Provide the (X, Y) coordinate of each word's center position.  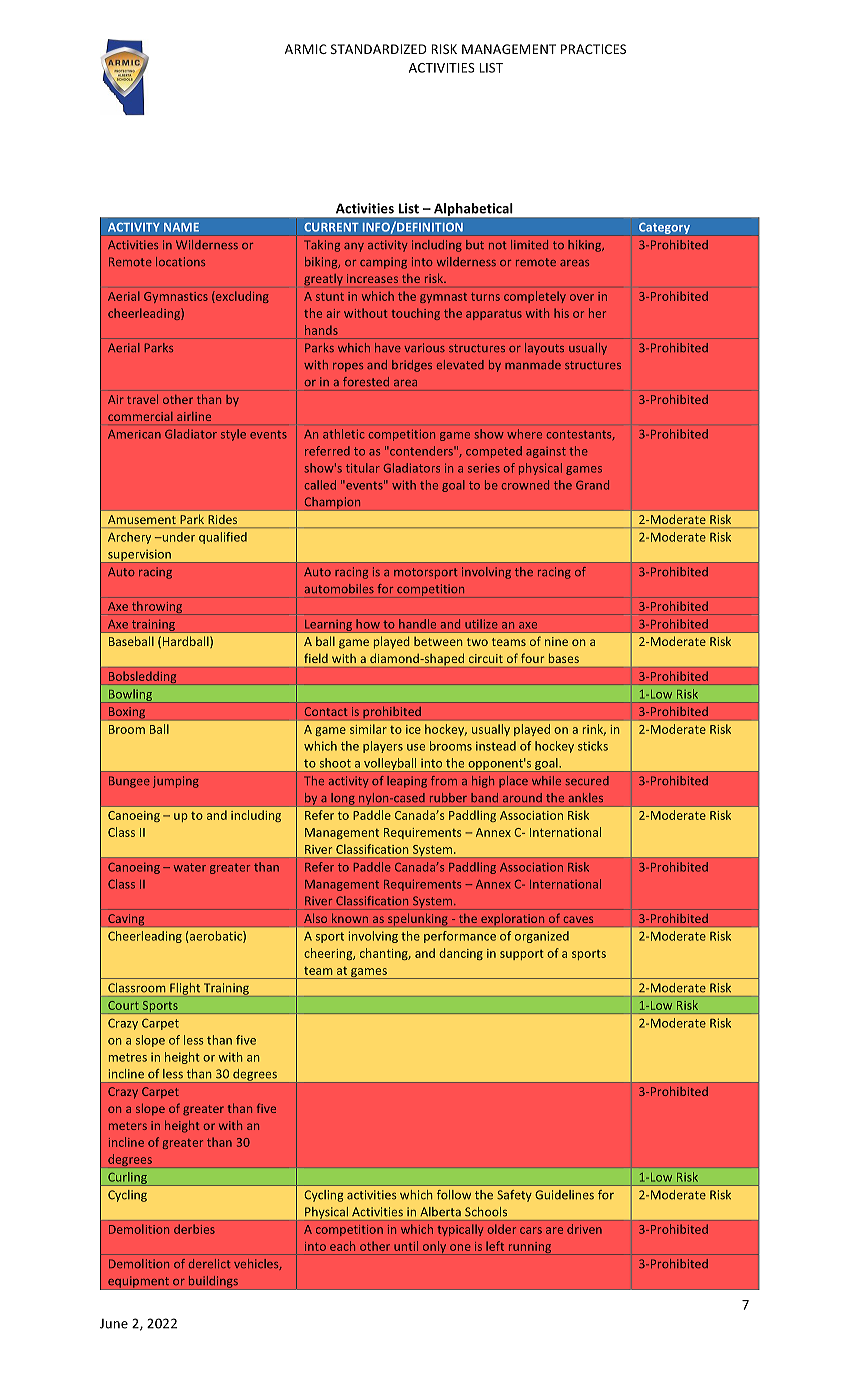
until (406, 1246)
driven (584, 1229)
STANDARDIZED (379, 49)
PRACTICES (593, 49)
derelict (209, 1263)
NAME (181, 227)
